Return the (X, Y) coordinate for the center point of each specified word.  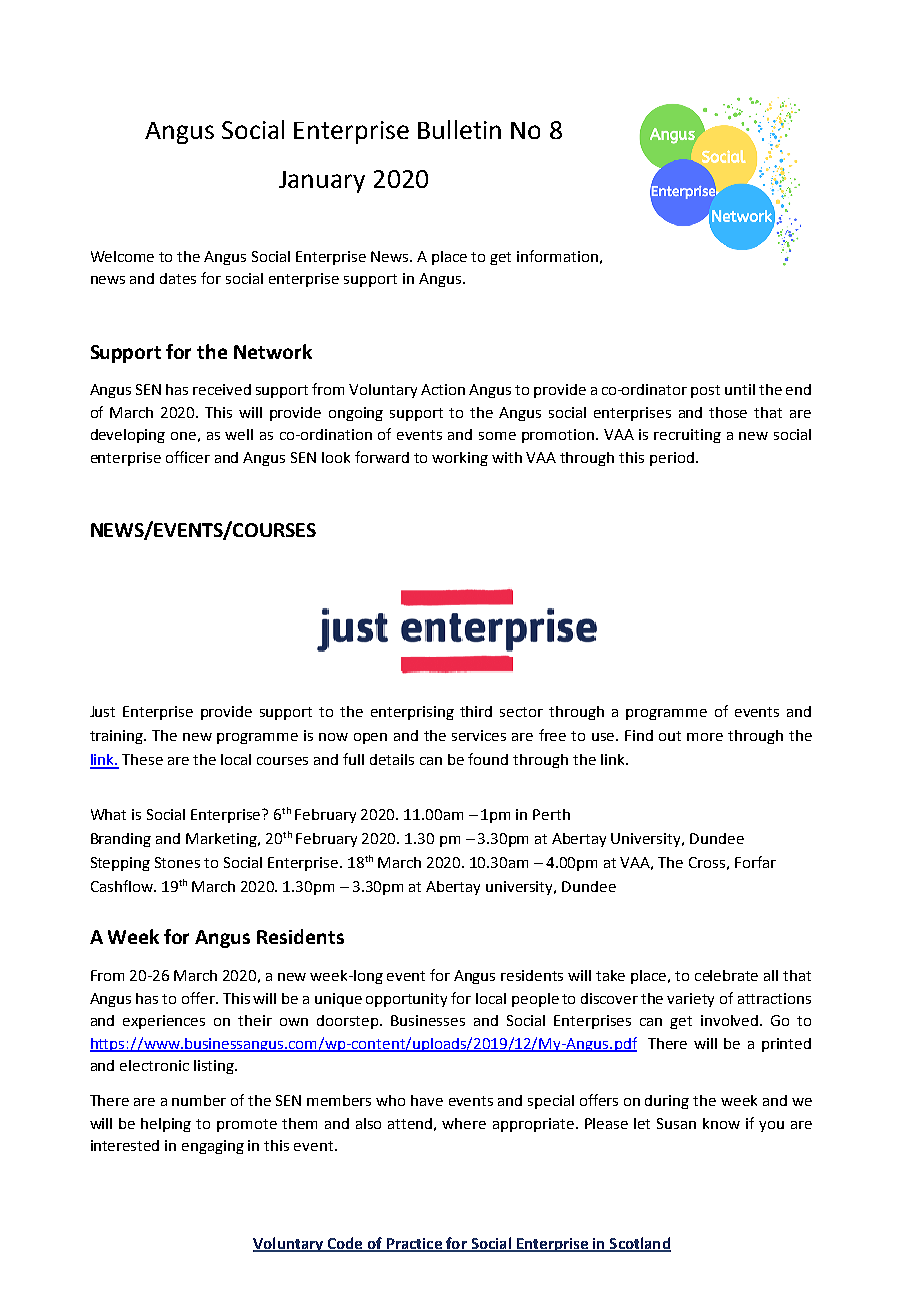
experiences (164, 1022)
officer (188, 457)
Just (102, 711)
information (557, 256)
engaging (213, 1147)
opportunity (406, 1000)
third (476, 711)
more (705, 737)
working (460, 459)
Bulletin (459, 129)
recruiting (687, 436)
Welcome (122, 256)
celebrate (726, 975)
